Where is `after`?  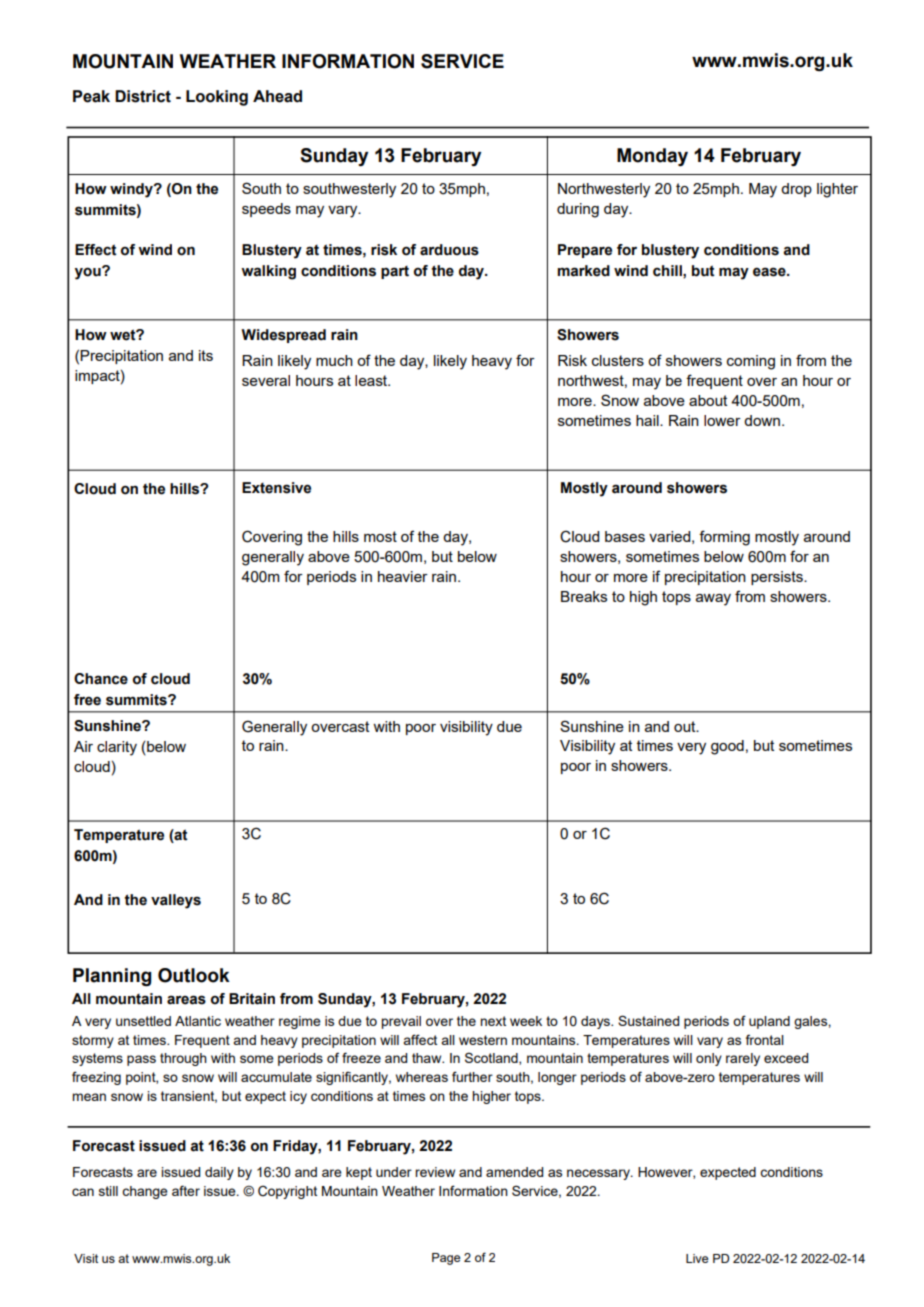 after is located at coordinates (186, 1190).
